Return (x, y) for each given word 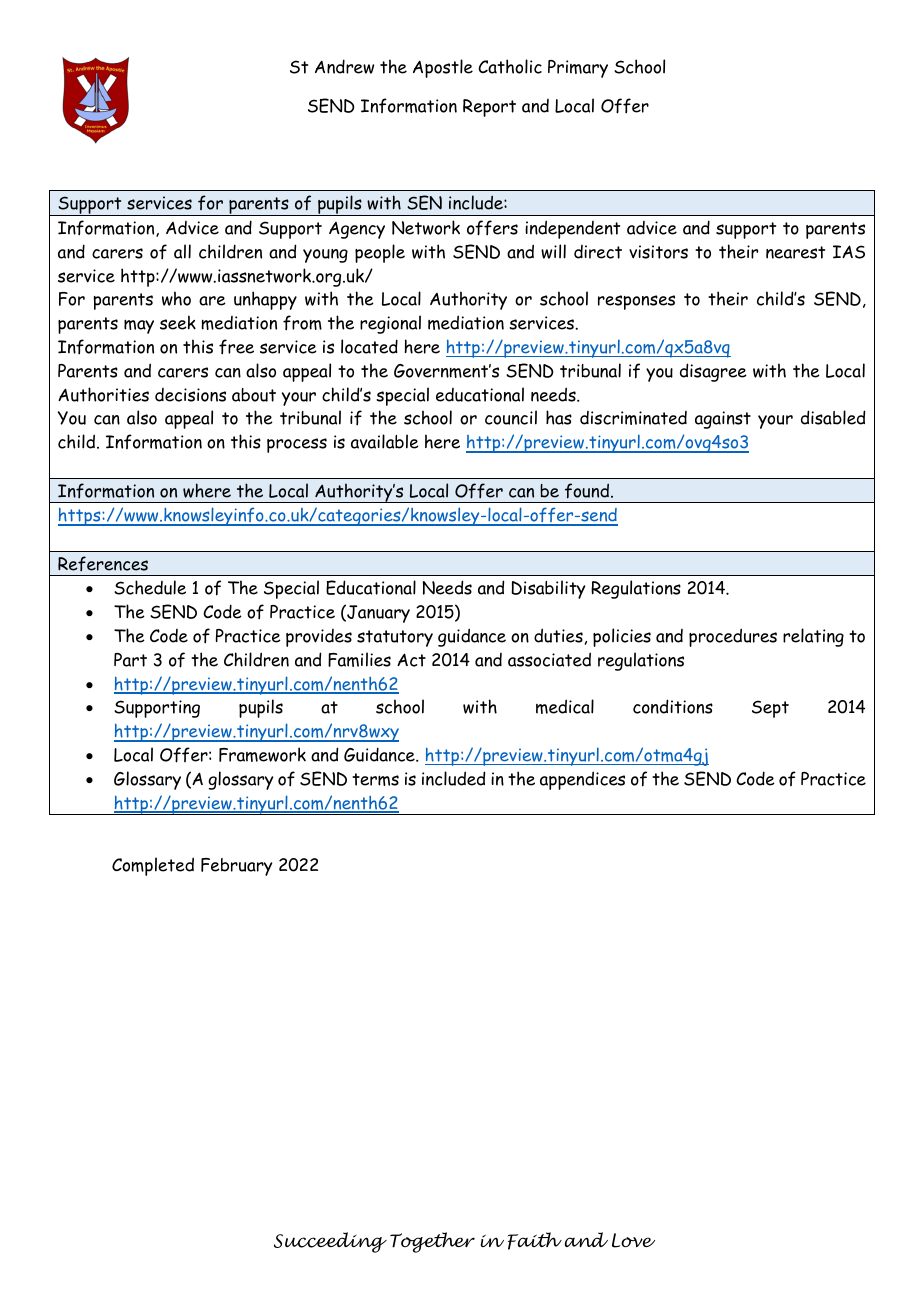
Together (432, 1242)
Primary (578, 69)
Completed (153, 866)
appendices (582, 780)
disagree (713, 372)
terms (375, 779)
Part (130, 660)
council (511, 417)
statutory (395, 638)
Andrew (344, 66)
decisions (190, 395)
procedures (733, 637)
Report (489, 108)
